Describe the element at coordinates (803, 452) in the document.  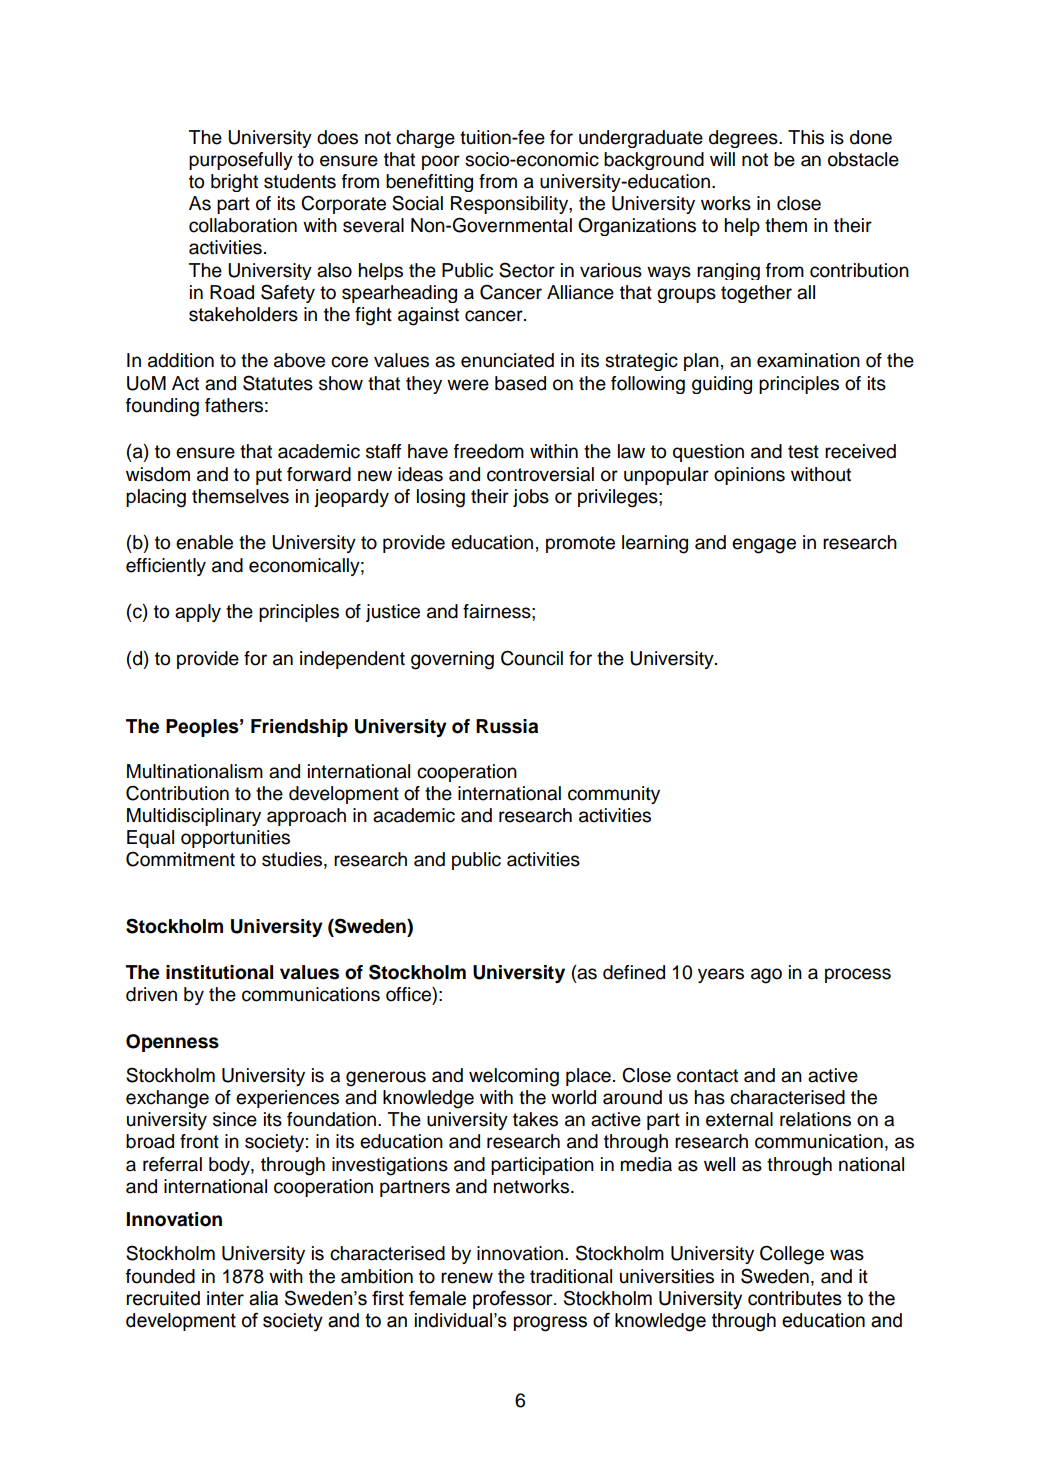
I see `test` at that location.
